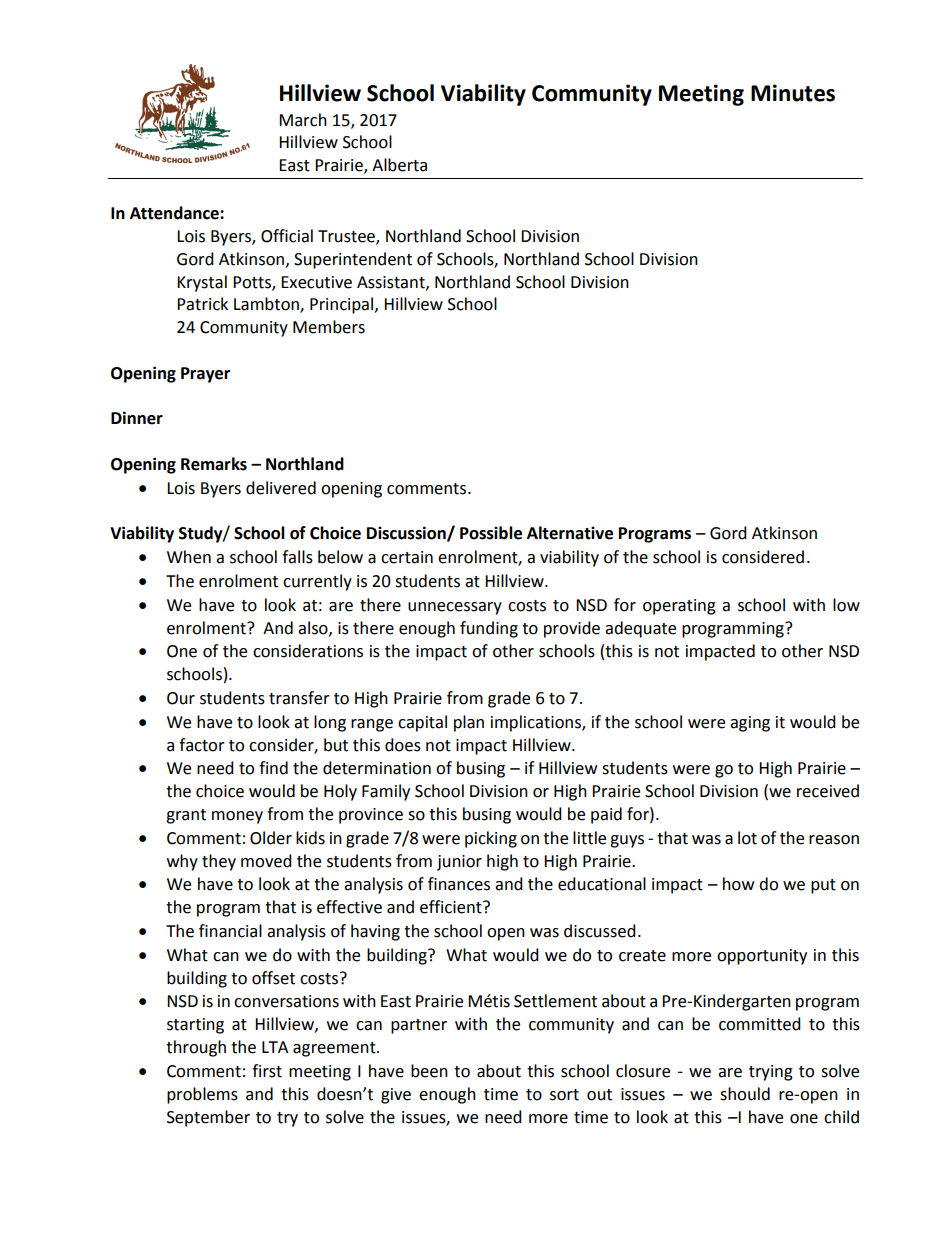 The width and height of the page is (952, 1233). What do you see at coordinates (219, 862) in the page?
I see `they` at bounding box center [219, 862].
